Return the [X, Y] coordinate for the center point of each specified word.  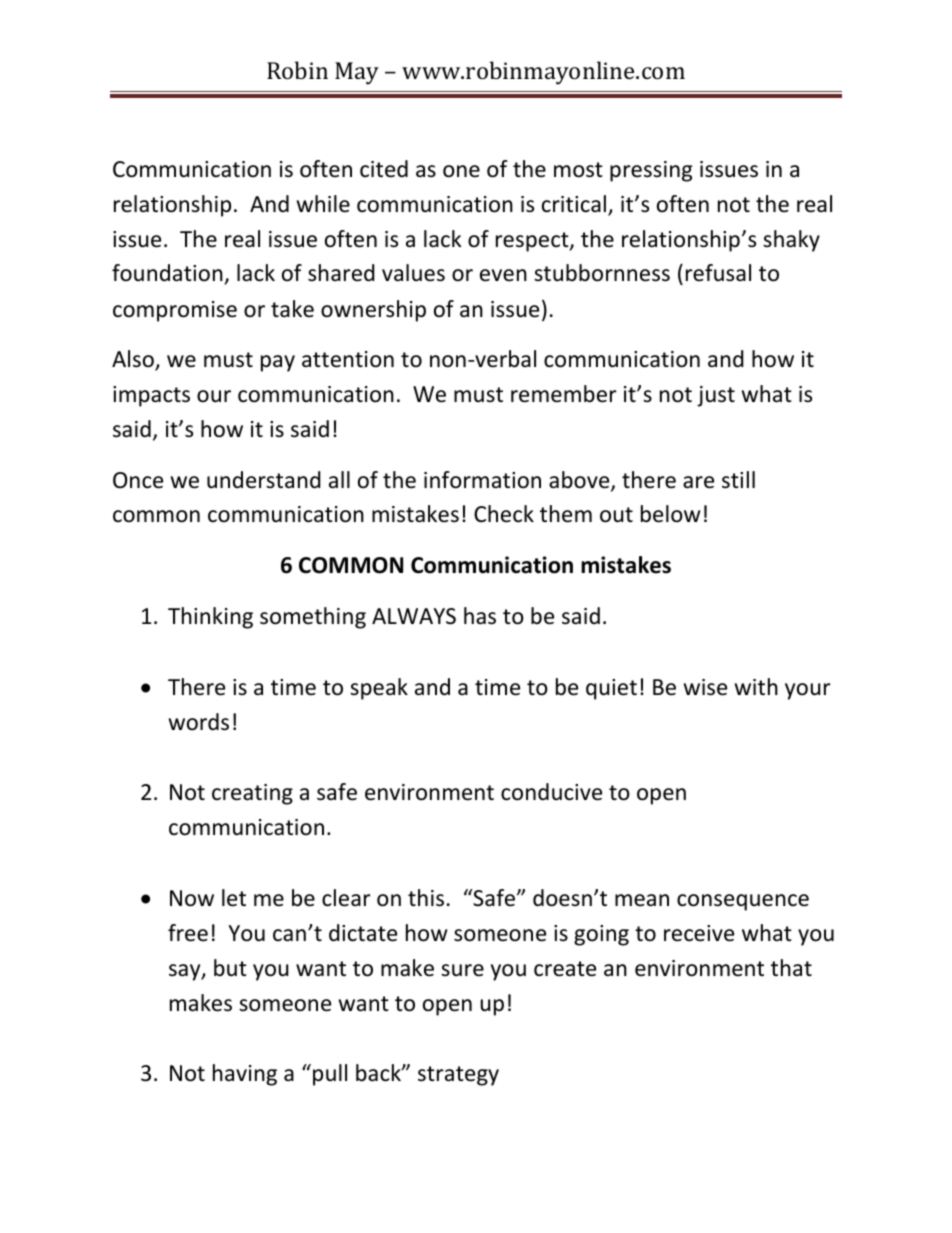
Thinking [210, 618]
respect [533, 242]
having [245, 1075]
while [323, 204]
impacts [151, 396]
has [480, 616]
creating [252, 794]
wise [705, 687]
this [426, 898]
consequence [743, 902]
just [716, 396]
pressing [651, 171]
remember [564, 394]
